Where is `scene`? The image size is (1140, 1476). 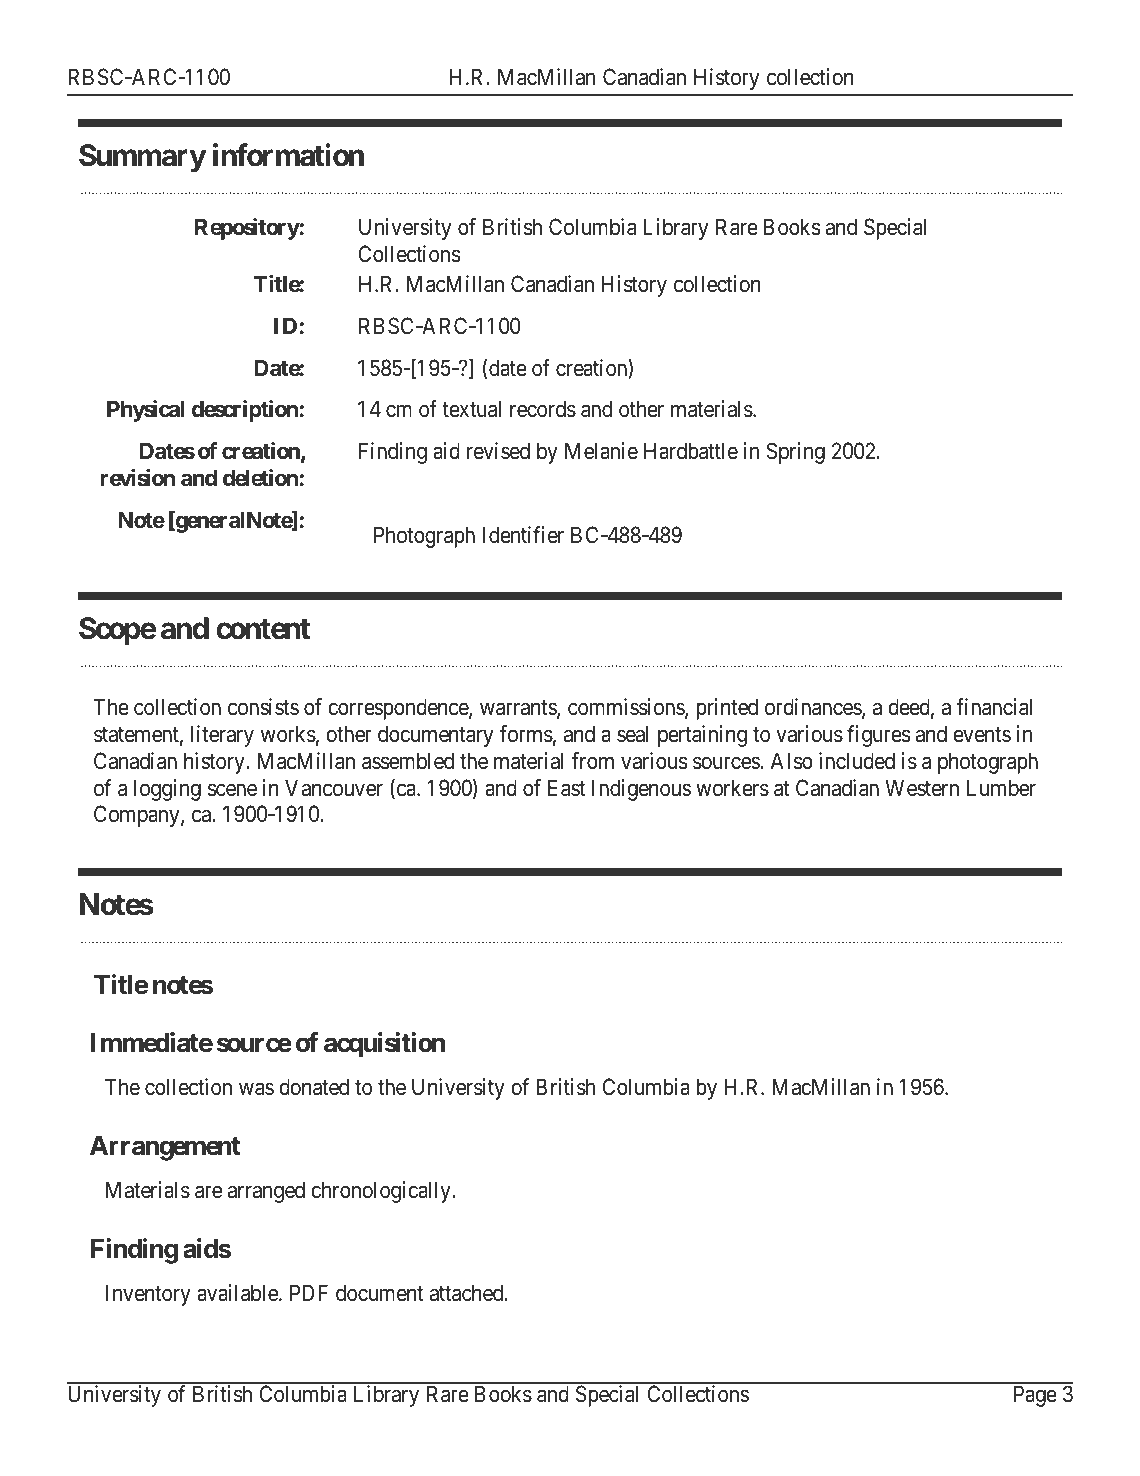
scene is located at coordinates (232, 790).
